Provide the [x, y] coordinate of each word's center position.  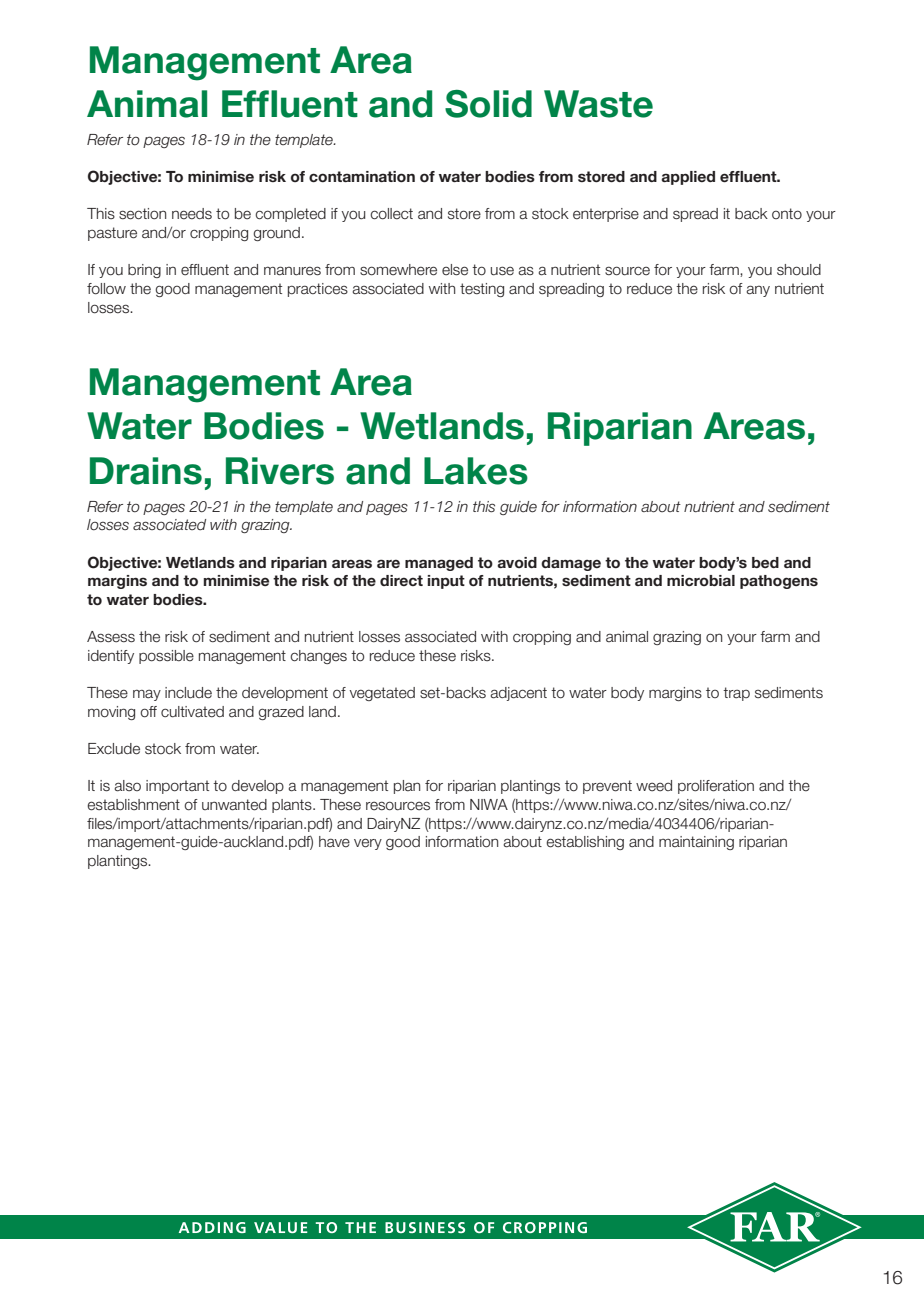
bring [144, 271]
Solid [488, 104]
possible [166, 657]
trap [736, 694]
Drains [146, 471]
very [368, 844]
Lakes [476, 471]
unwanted [234, 805]
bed [765, 562]
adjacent [518, 694]
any [758, 291]
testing [482, 290]
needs [192, 214]
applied [688, 178]
